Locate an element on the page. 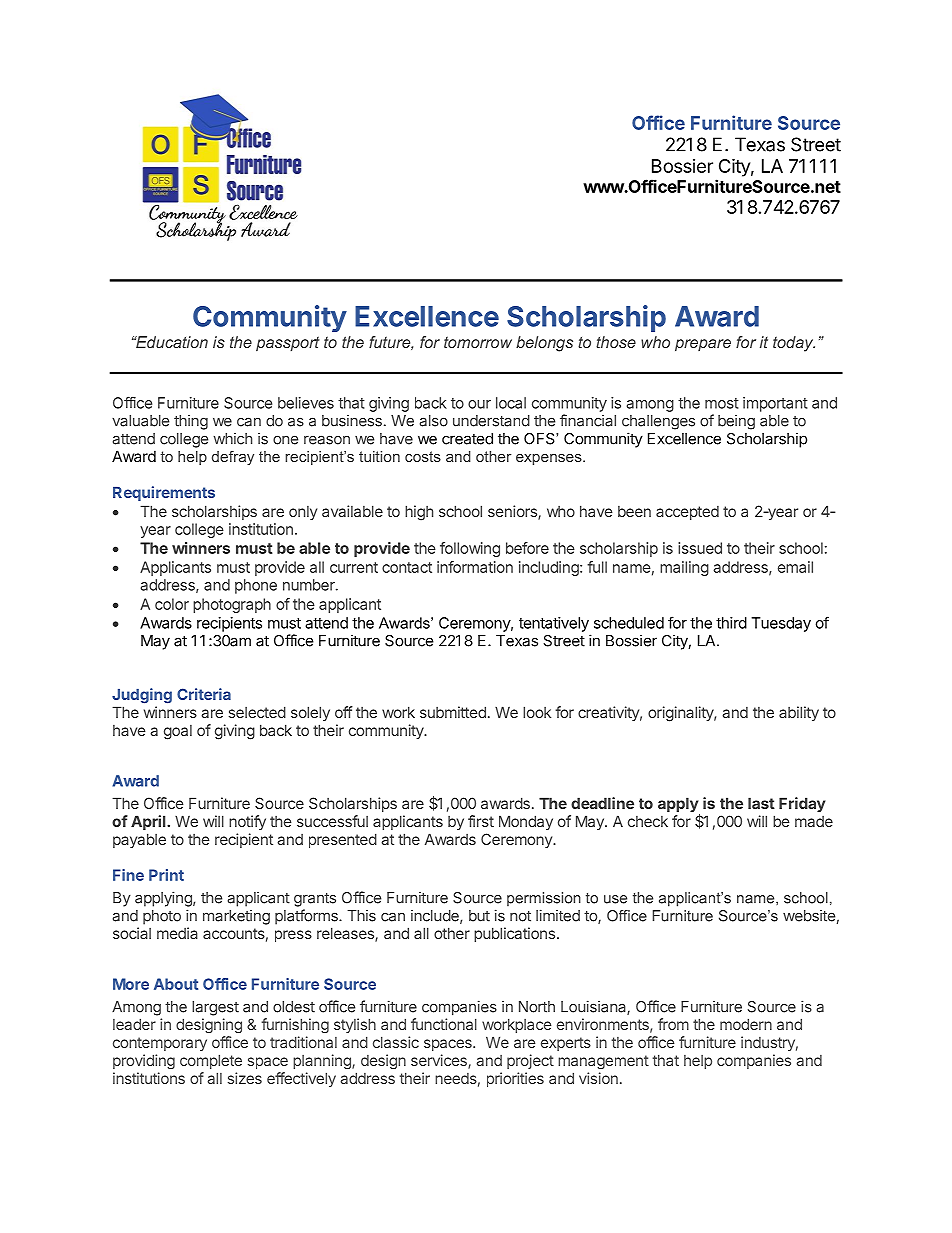 This page has height=1233, width=952. modern is located at coordinates (746, 1024).
